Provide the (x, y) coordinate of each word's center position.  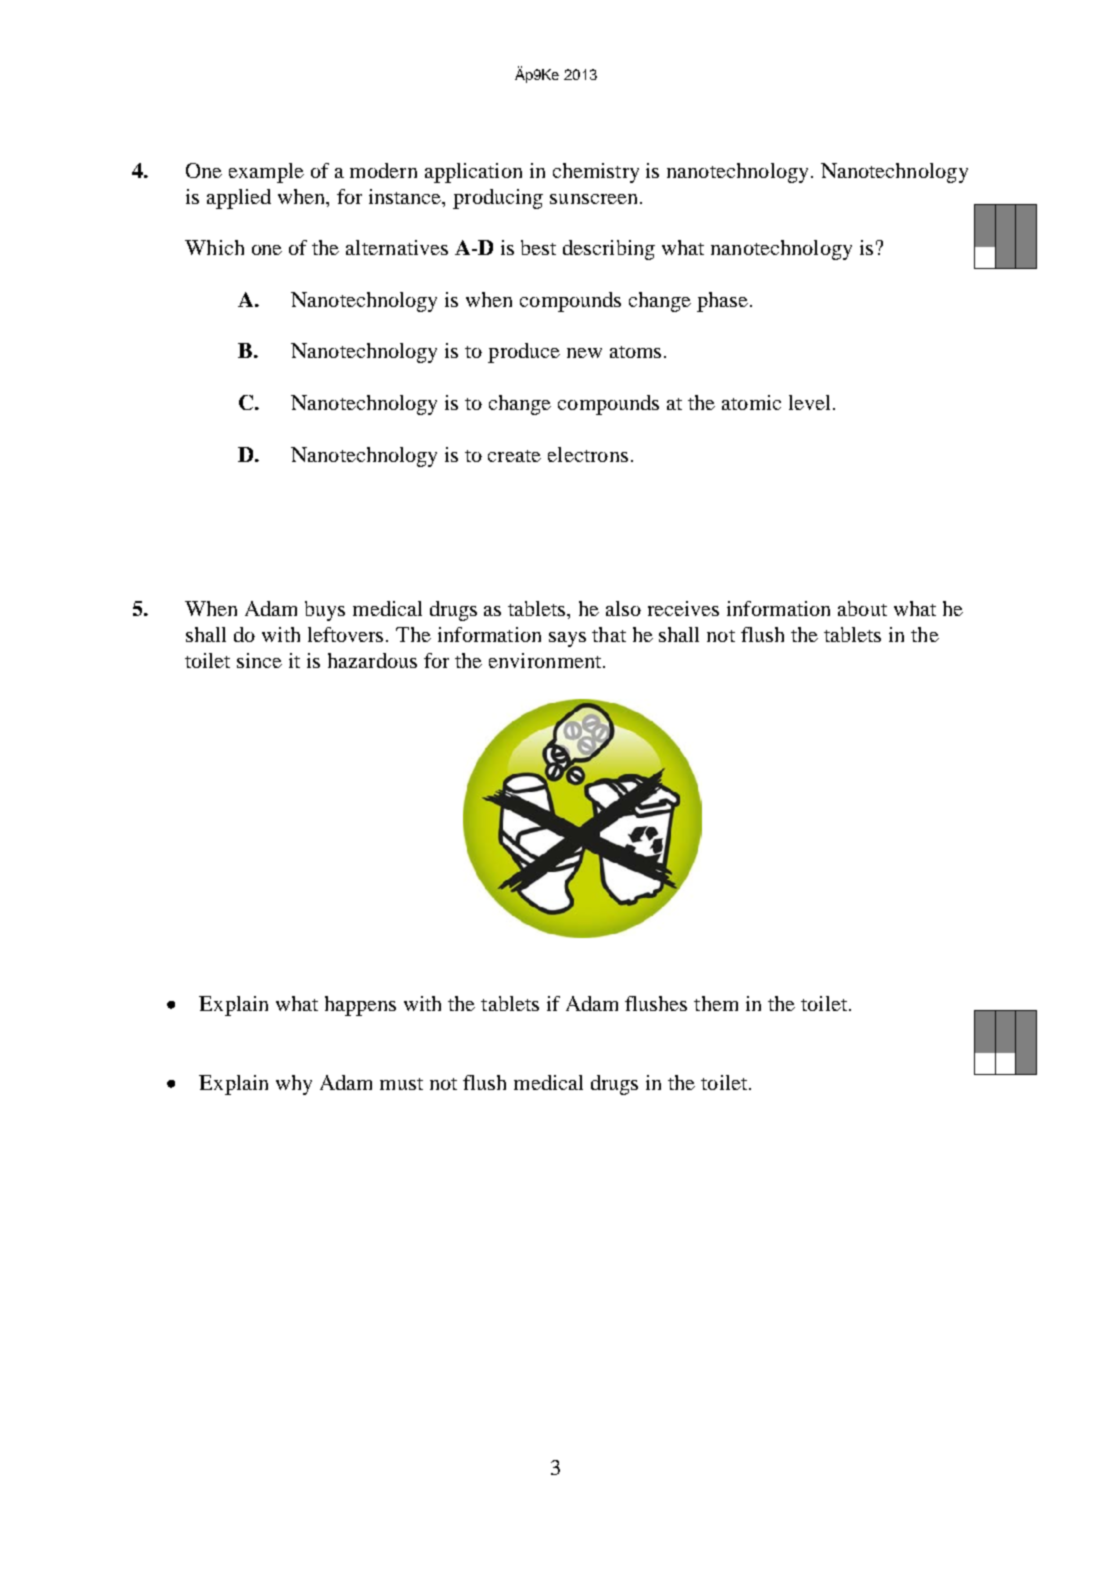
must (401, 1084)
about (862, 608)
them (716, 1003)
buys (325, 611)
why (294, 1085)
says (567, 639)
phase (724, 302)
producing (498, 199)
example (266, 173)
